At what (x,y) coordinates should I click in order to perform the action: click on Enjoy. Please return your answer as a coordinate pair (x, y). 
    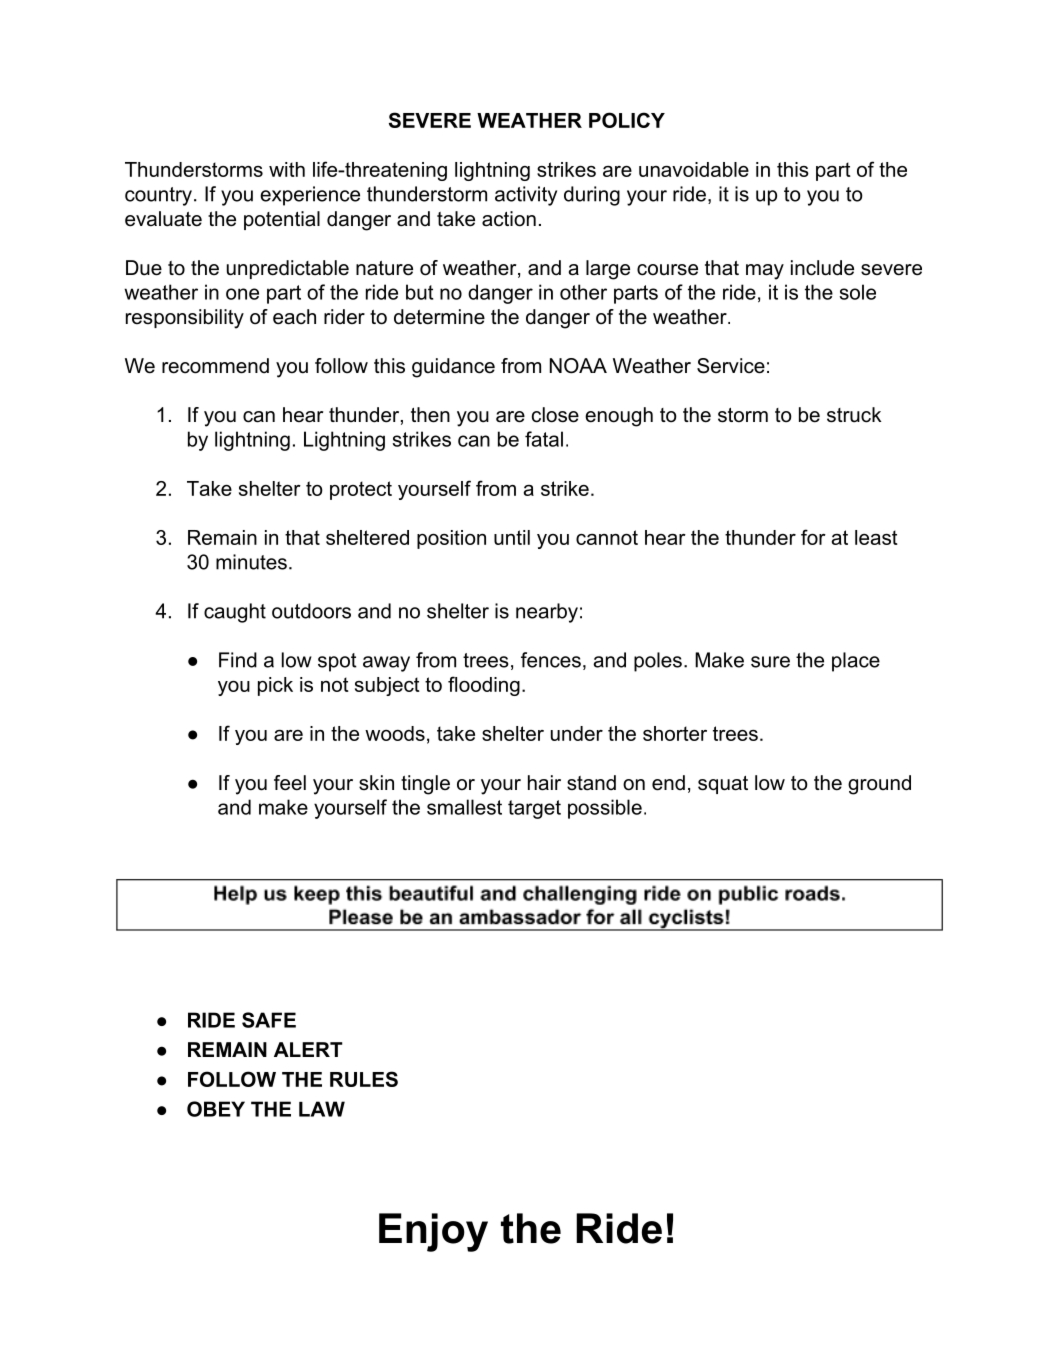
    Looking at the image, I should click on (433, 1232).
